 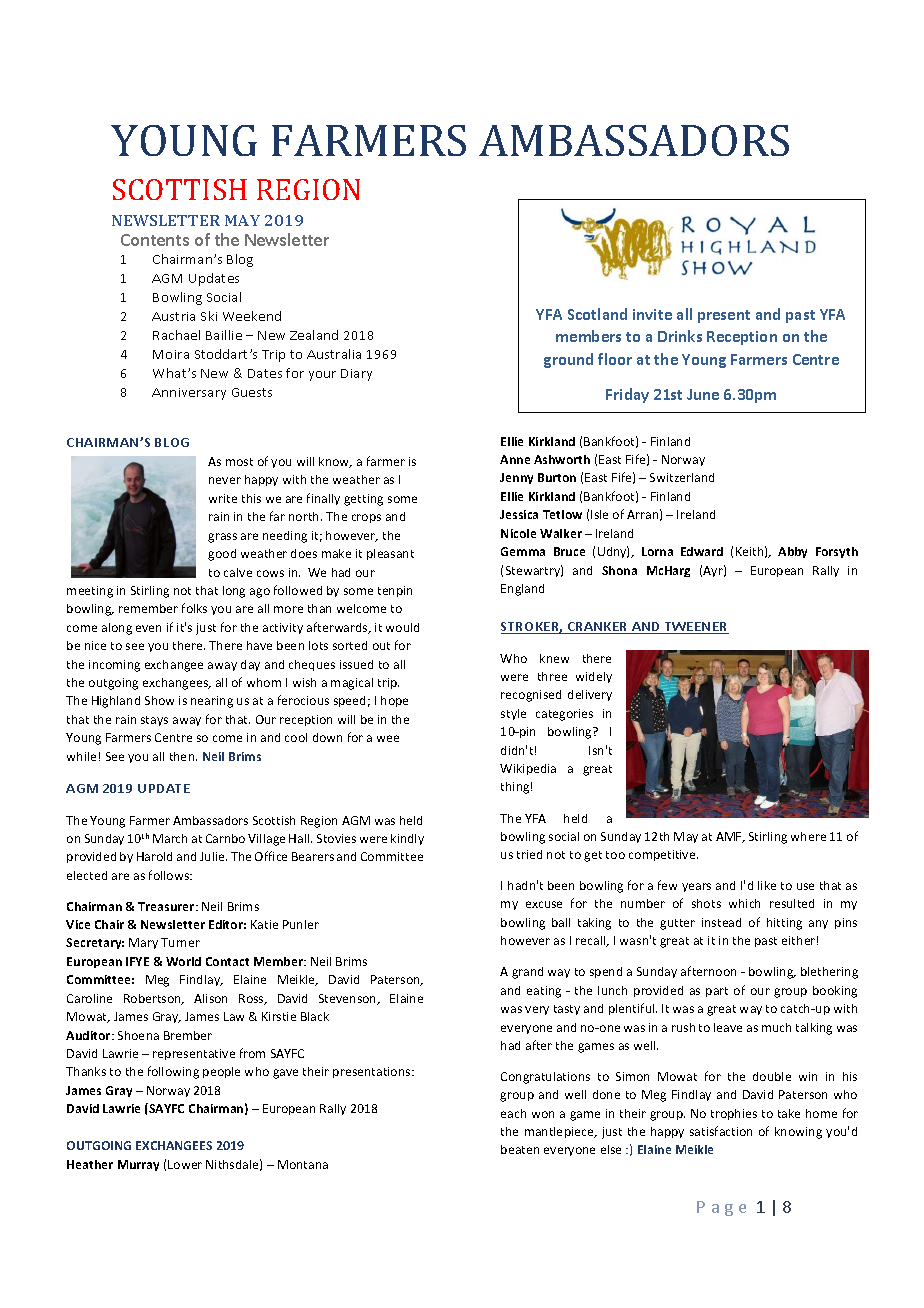 I want to click on style, so click(x=513, y=714).
